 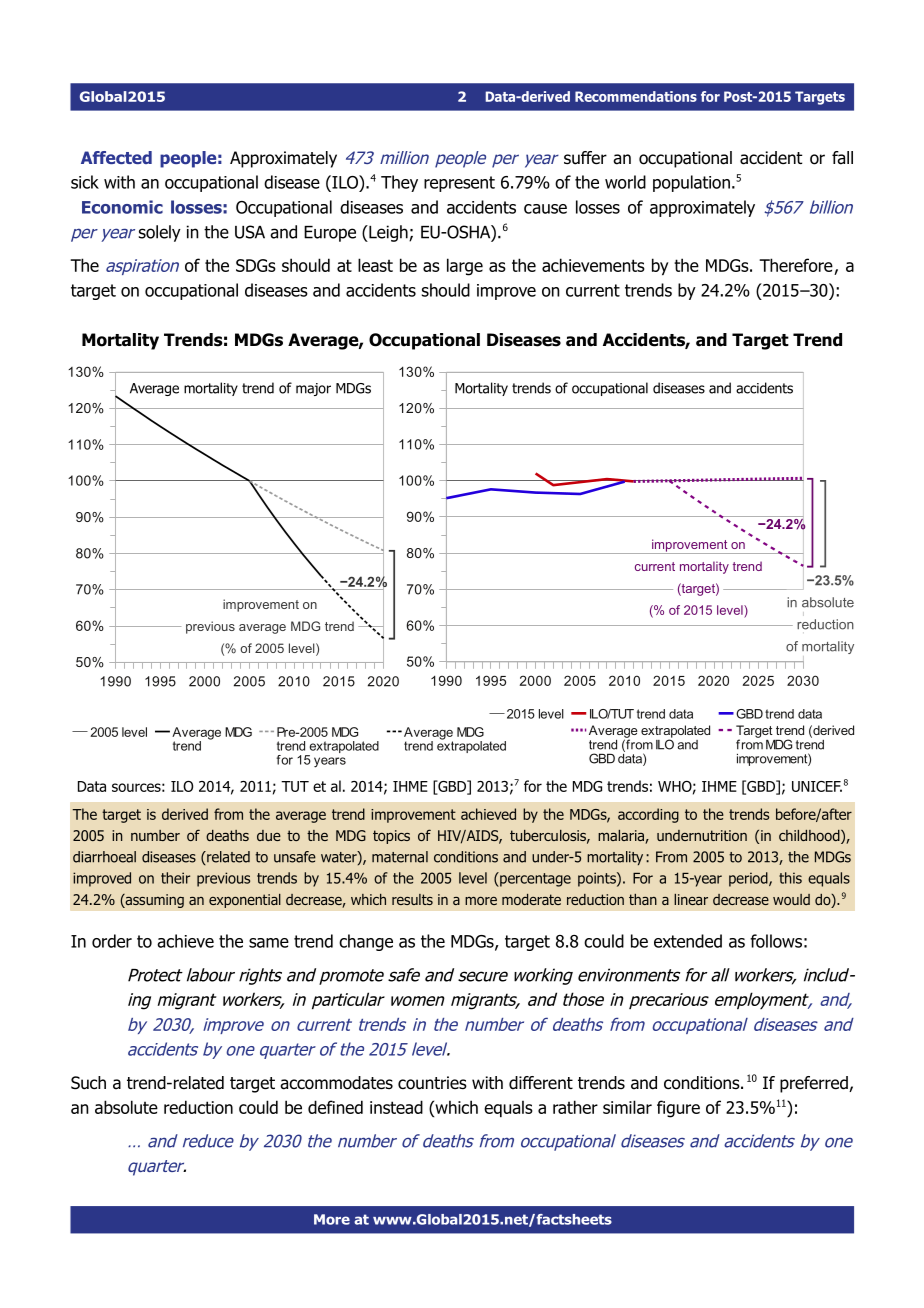 What do you see at coordinates (432, 1083) in the document?
I see `countries` at bounding box center [432, 1083].
